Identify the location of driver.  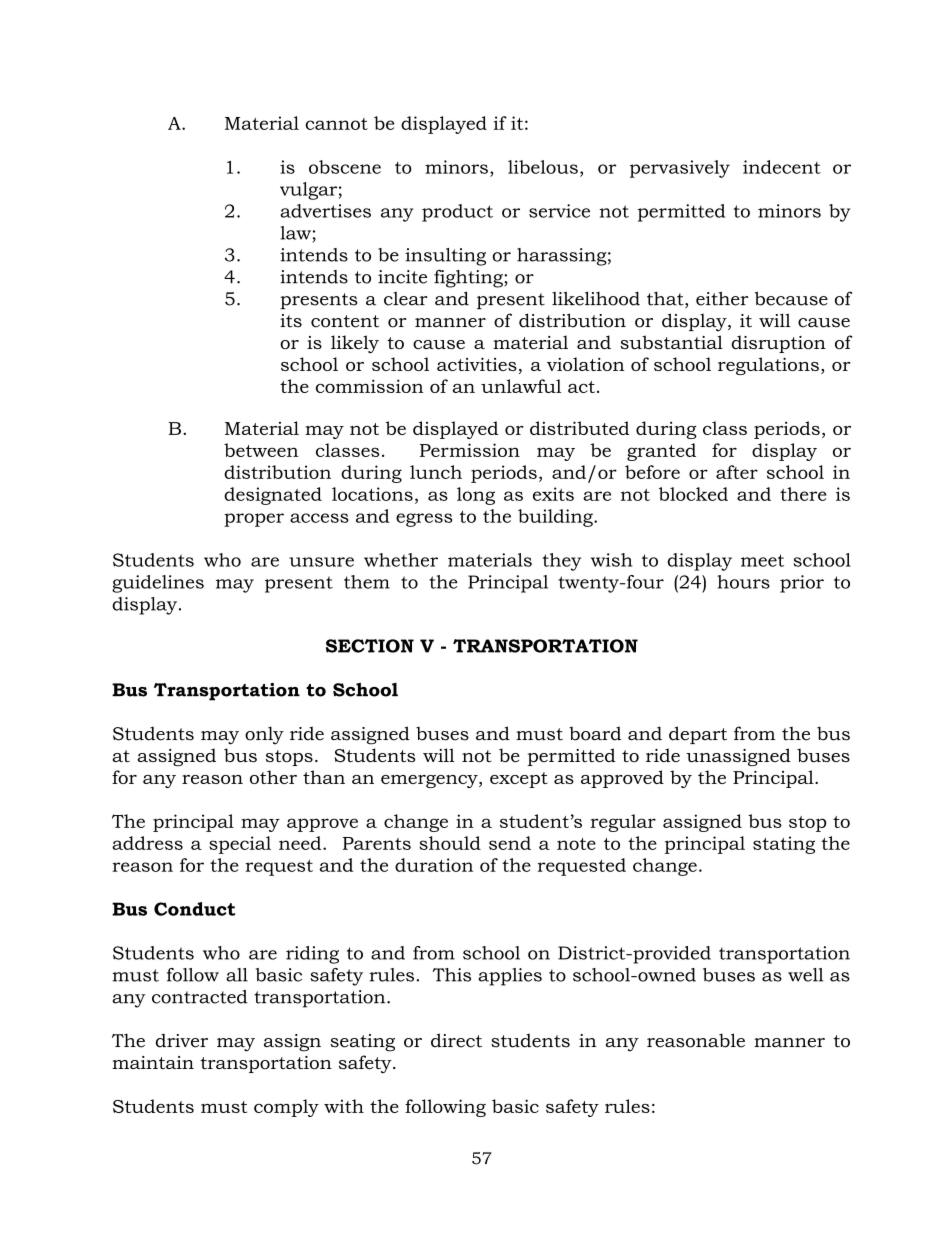
(182, 1041).
